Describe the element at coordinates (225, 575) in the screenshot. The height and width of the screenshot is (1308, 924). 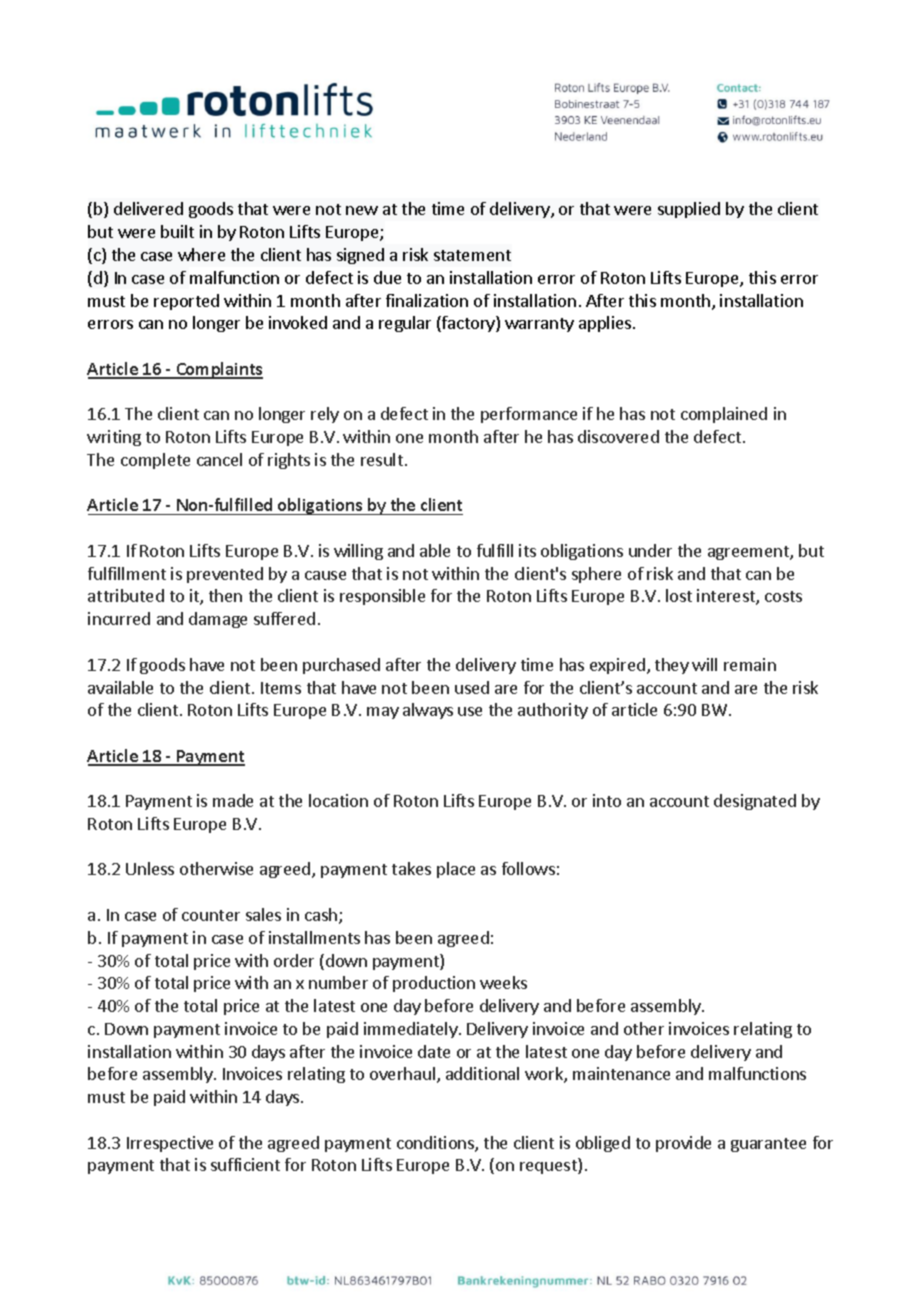
I see `prevented` at that location.
